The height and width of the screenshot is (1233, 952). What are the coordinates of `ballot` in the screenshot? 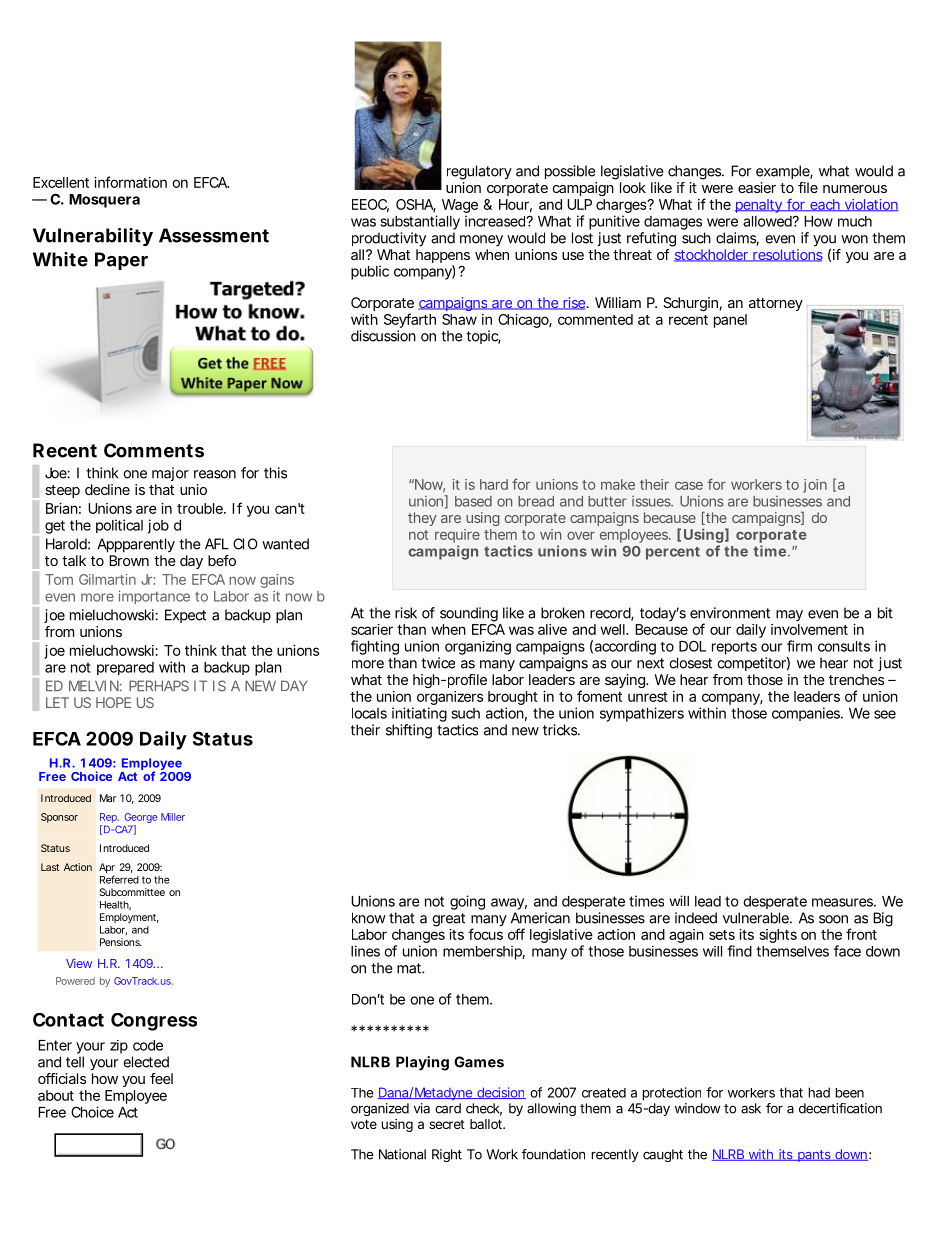 It's located at (487, 1124).
